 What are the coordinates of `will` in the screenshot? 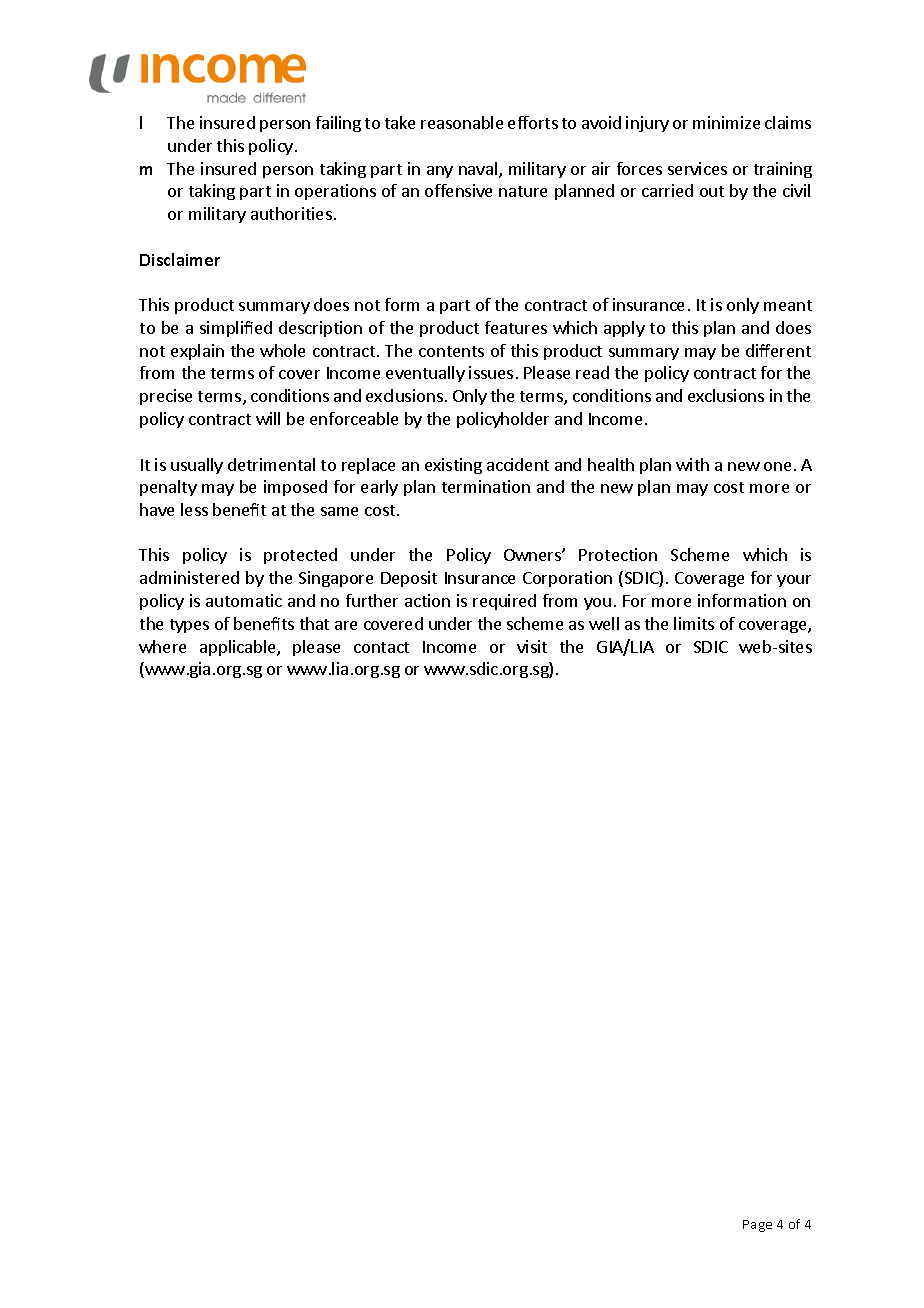 It's located at (268, 418).
